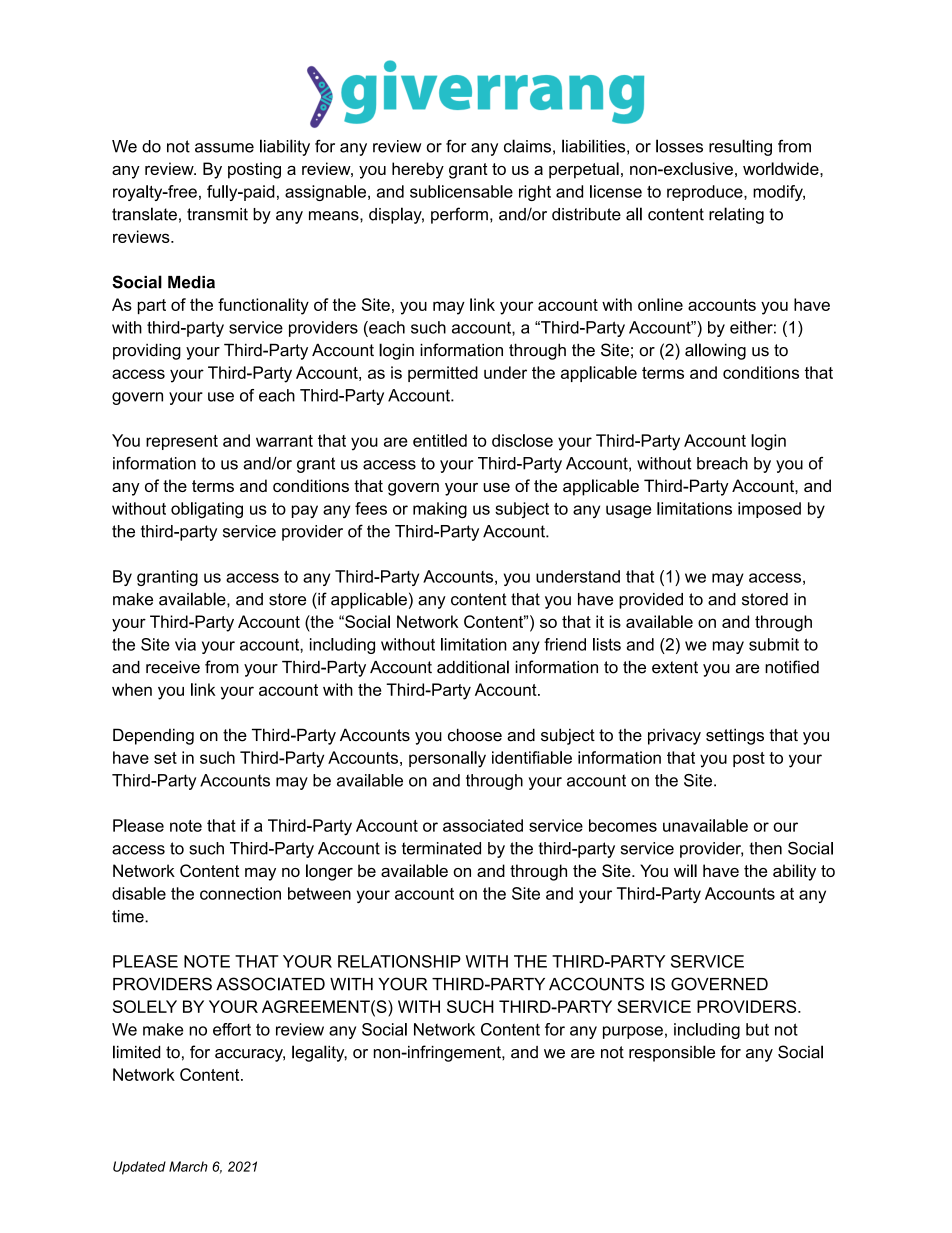  What do you see at coordinates (672, 1053) in the image?
I see `responsible` at bounding box center [672, 1053].
